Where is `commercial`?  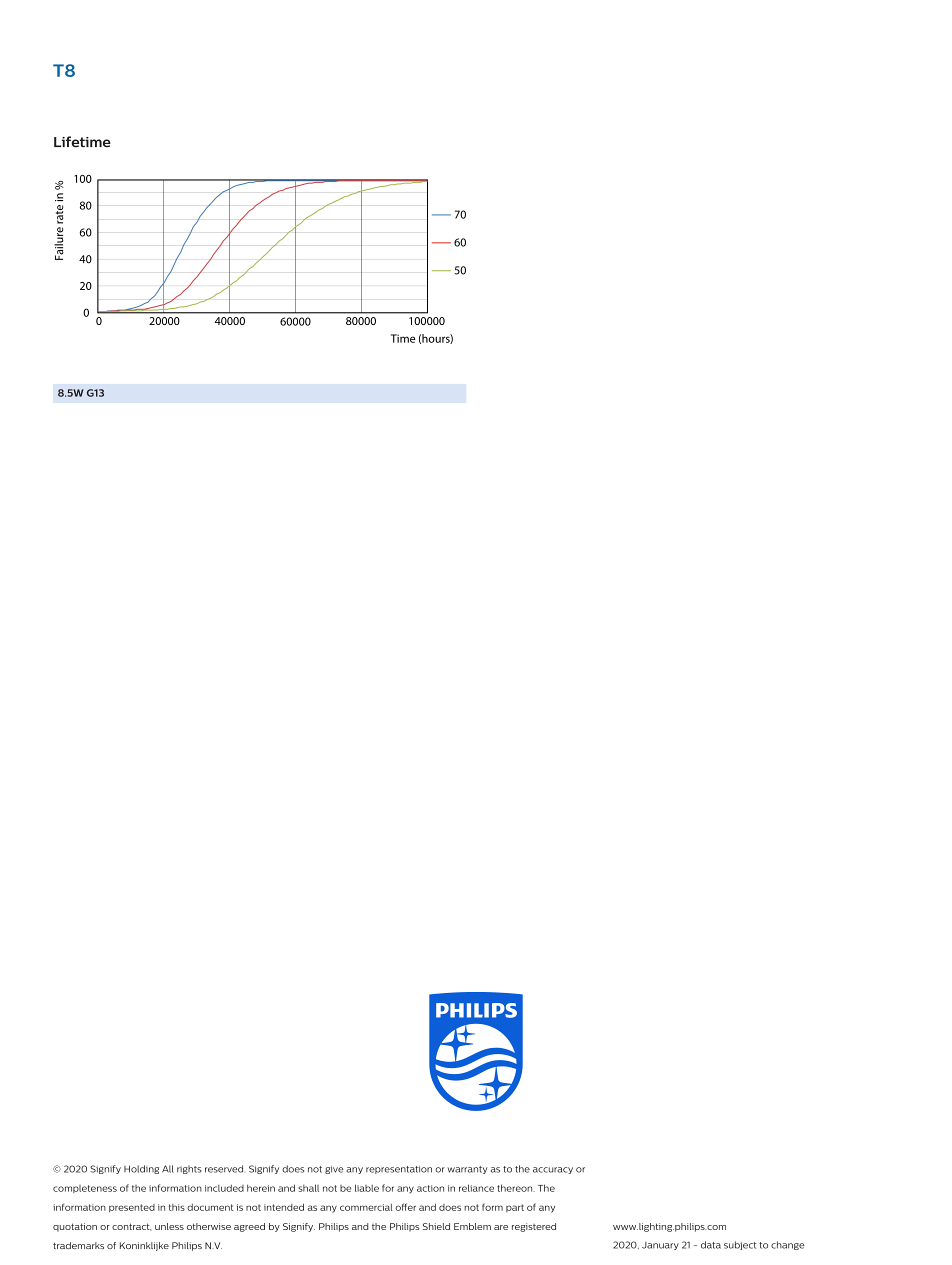 commercial is located at coordinates (366, 1207).
